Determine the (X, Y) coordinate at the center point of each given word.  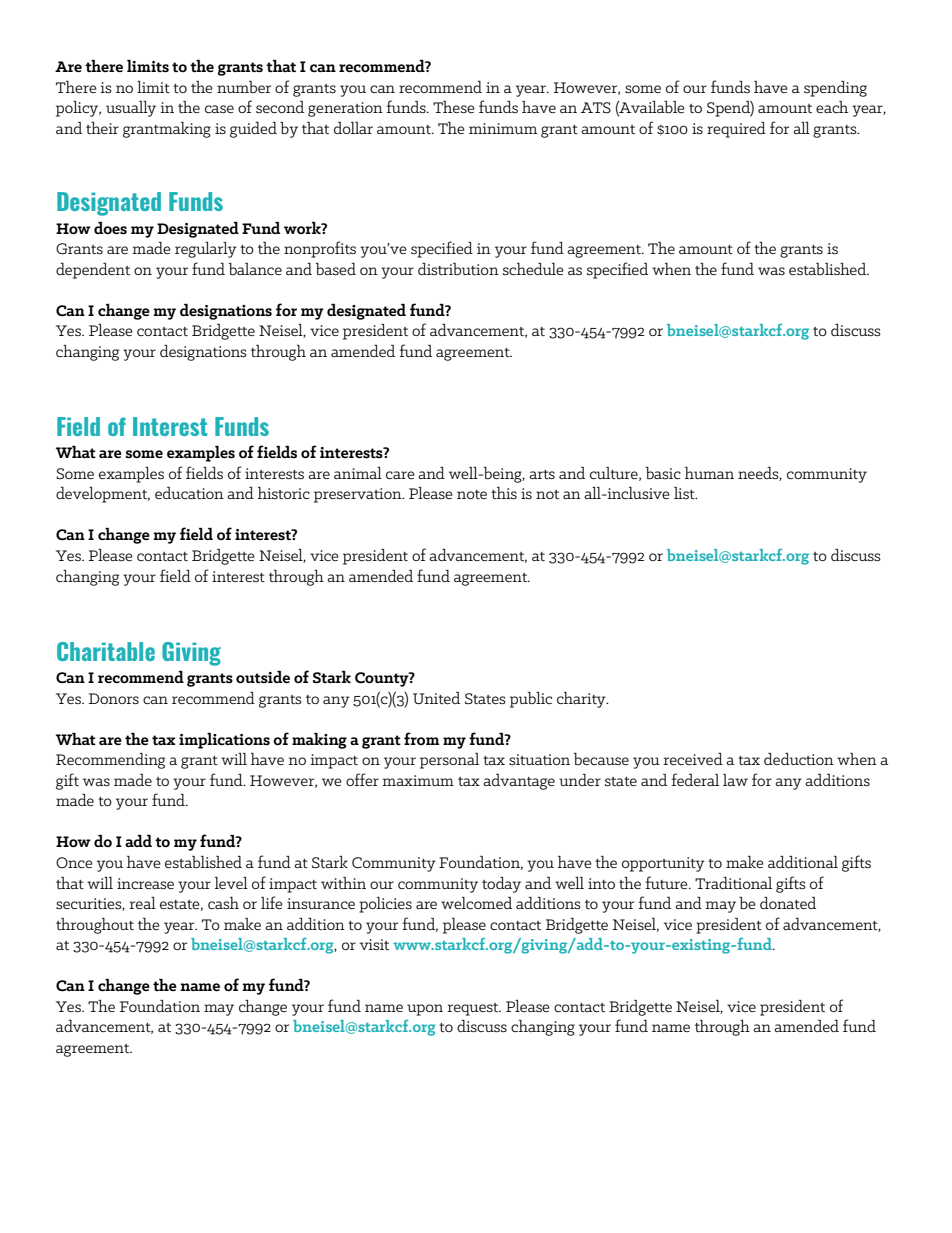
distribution (458, 269)
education (189, 493)
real (142, 903)
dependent (93, 271)
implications (224, 741)
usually (131, 109)
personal (449, 761)
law (735, 780)
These (454, 107)
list (685, 493)
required (736, 130)
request (474, 1009)
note (472, 494)
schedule (533, 269)
